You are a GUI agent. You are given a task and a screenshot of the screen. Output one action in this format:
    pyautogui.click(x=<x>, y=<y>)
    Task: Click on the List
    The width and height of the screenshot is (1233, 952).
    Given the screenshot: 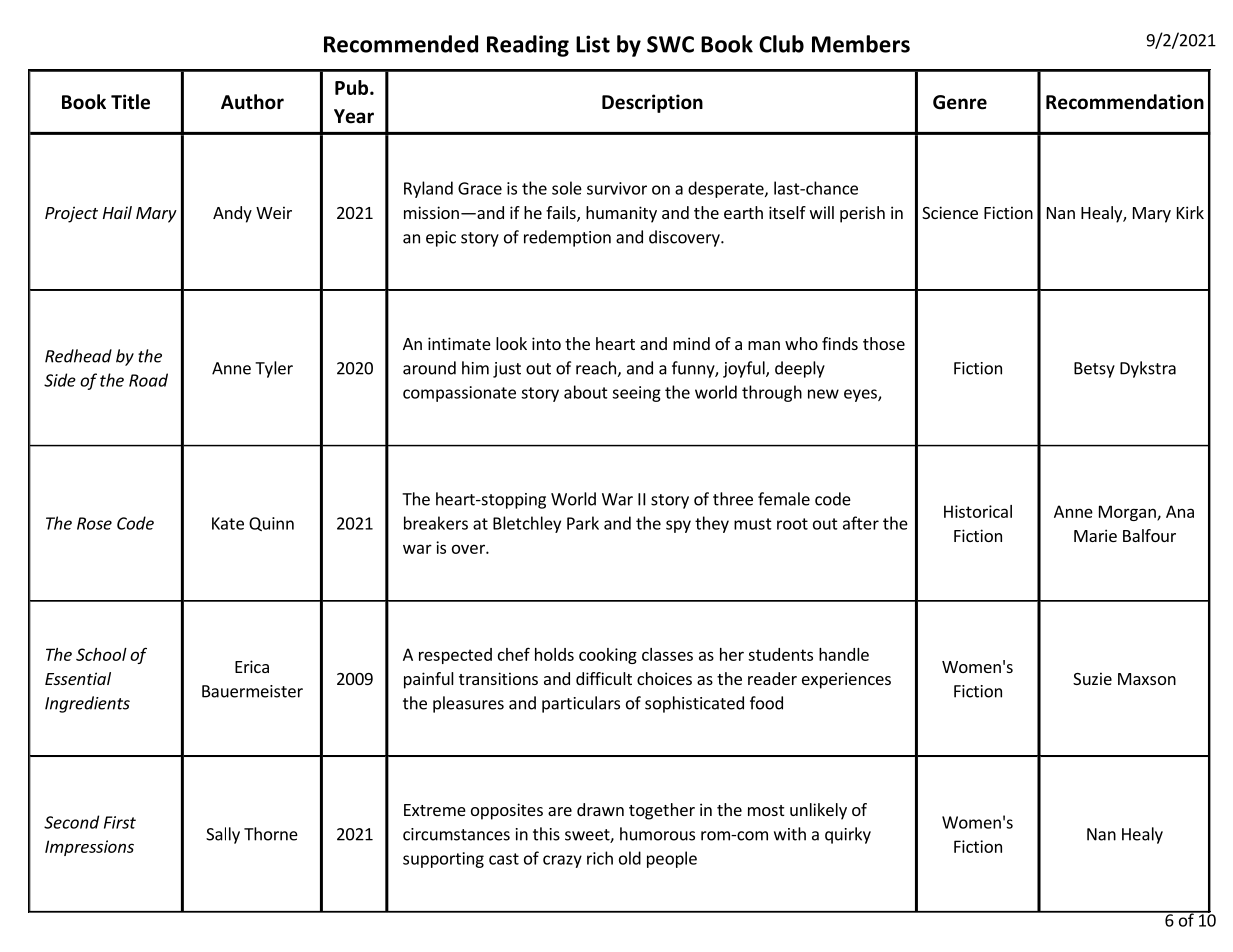 What is the action you would take?
    pyautogui.click(x=593, y=44)
